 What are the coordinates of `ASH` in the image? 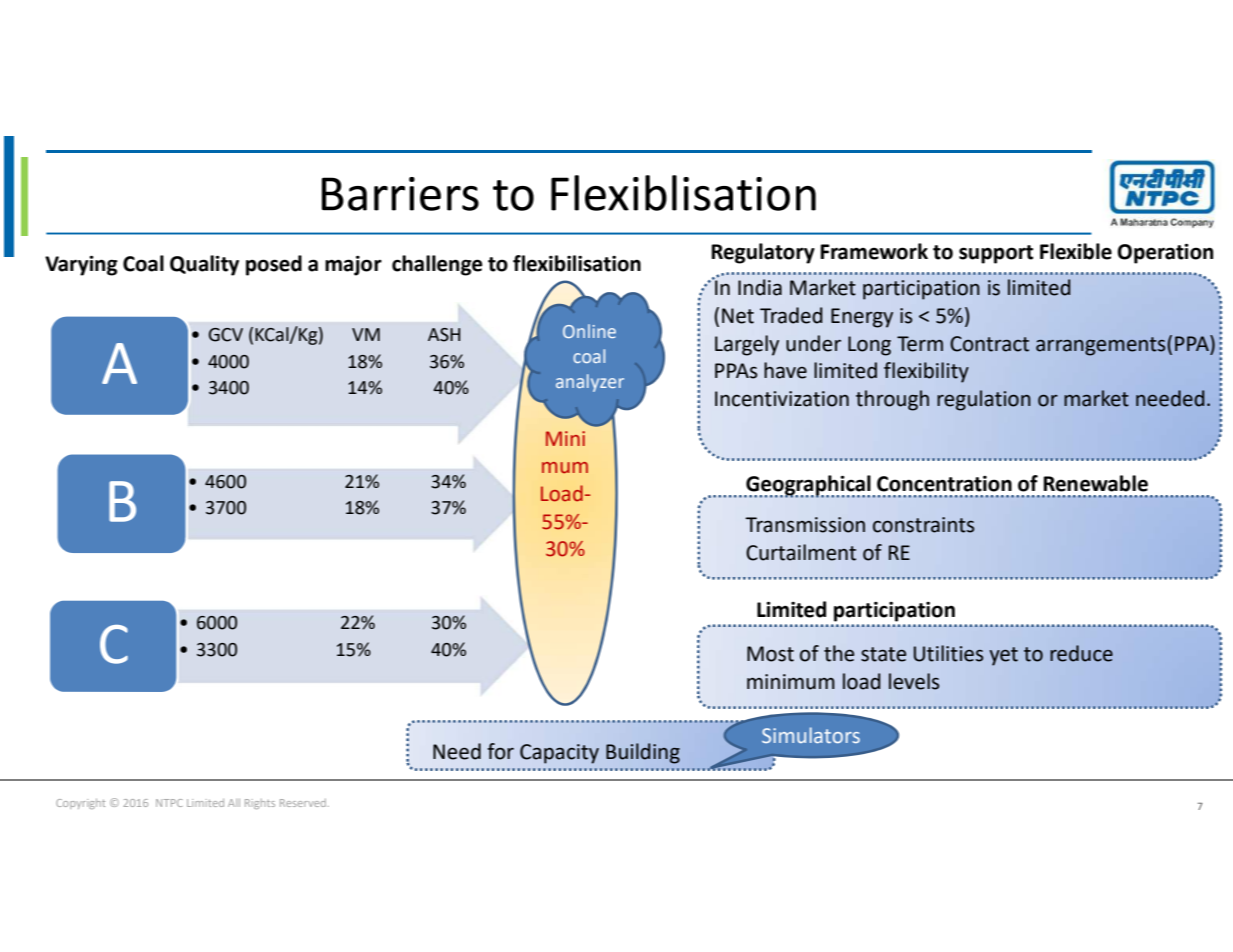 It's located at (444, 335).
